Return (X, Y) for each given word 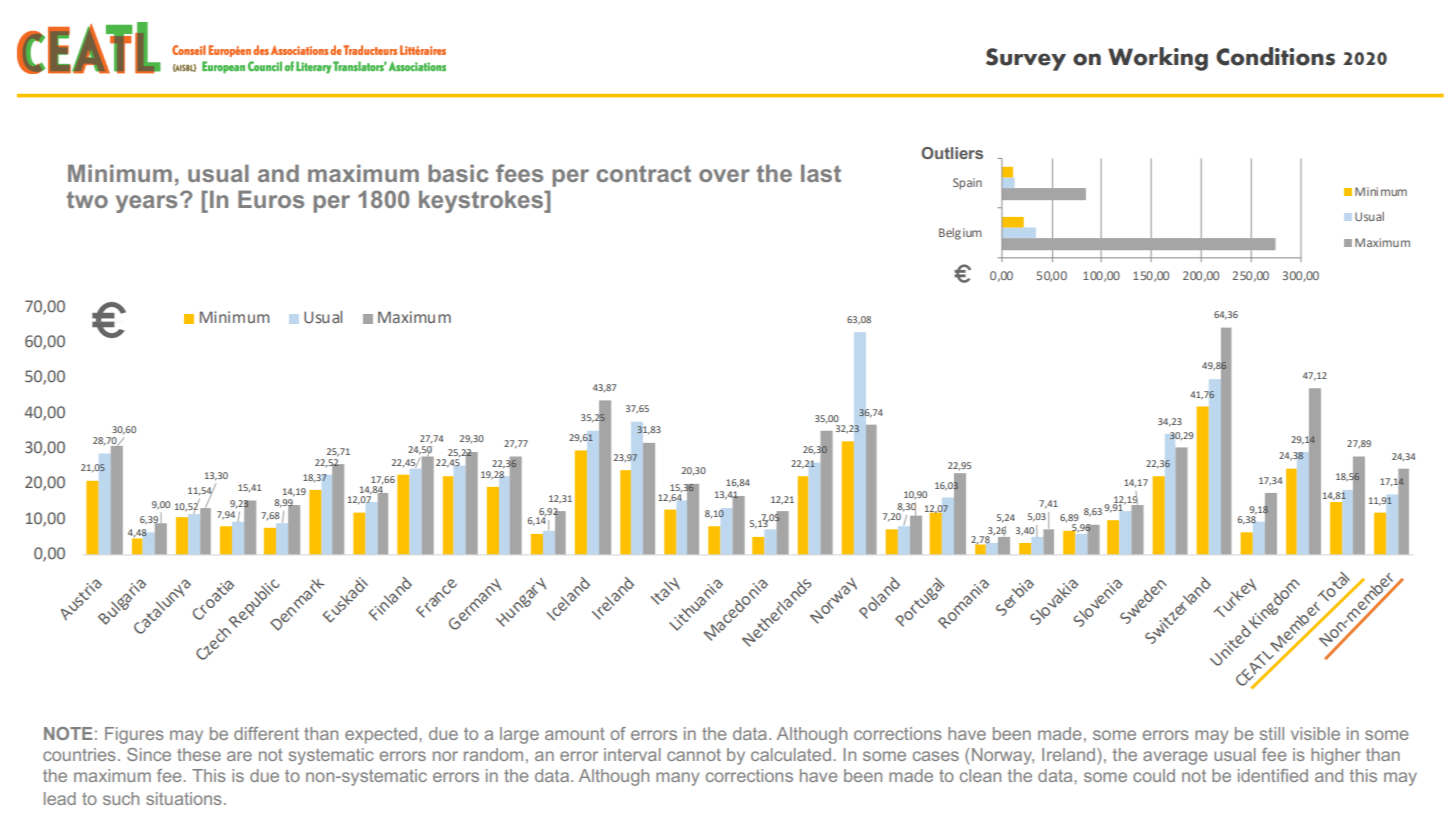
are (239, 756)
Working (1158, 59)
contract (644, 173)
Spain (967, 184)
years (146, 204)
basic (458, 173)
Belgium (960, 234)
